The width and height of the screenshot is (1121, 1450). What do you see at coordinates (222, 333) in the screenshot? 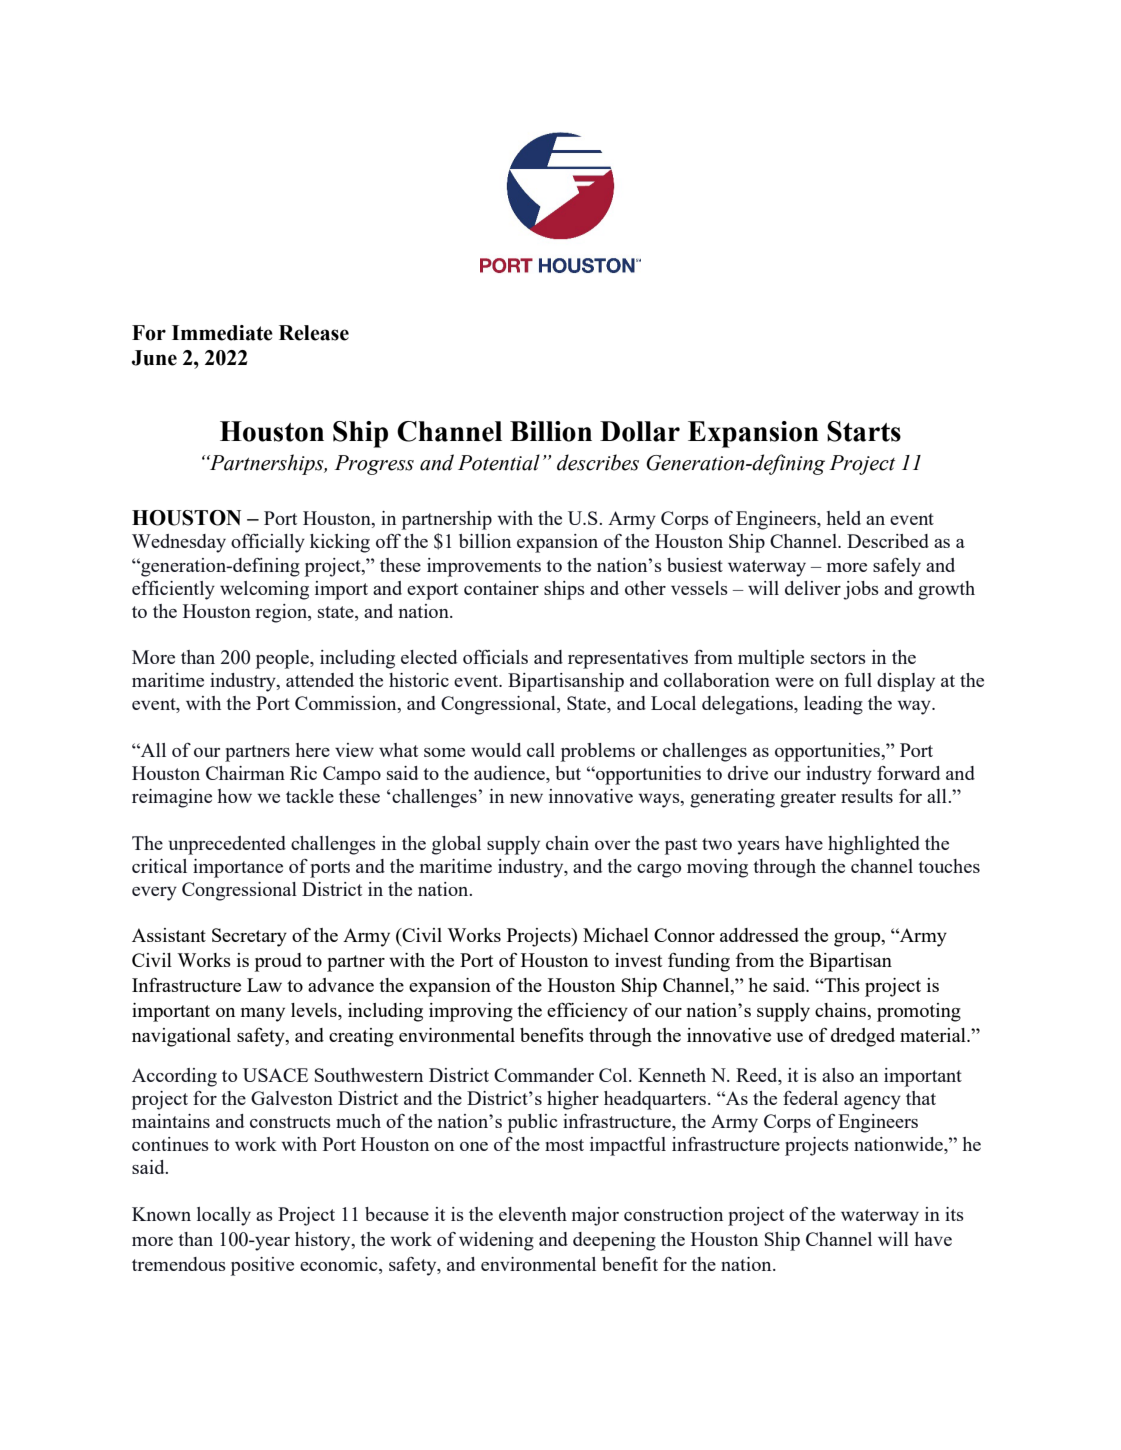
I see `Immediate` at bounding box center [222, 333].
